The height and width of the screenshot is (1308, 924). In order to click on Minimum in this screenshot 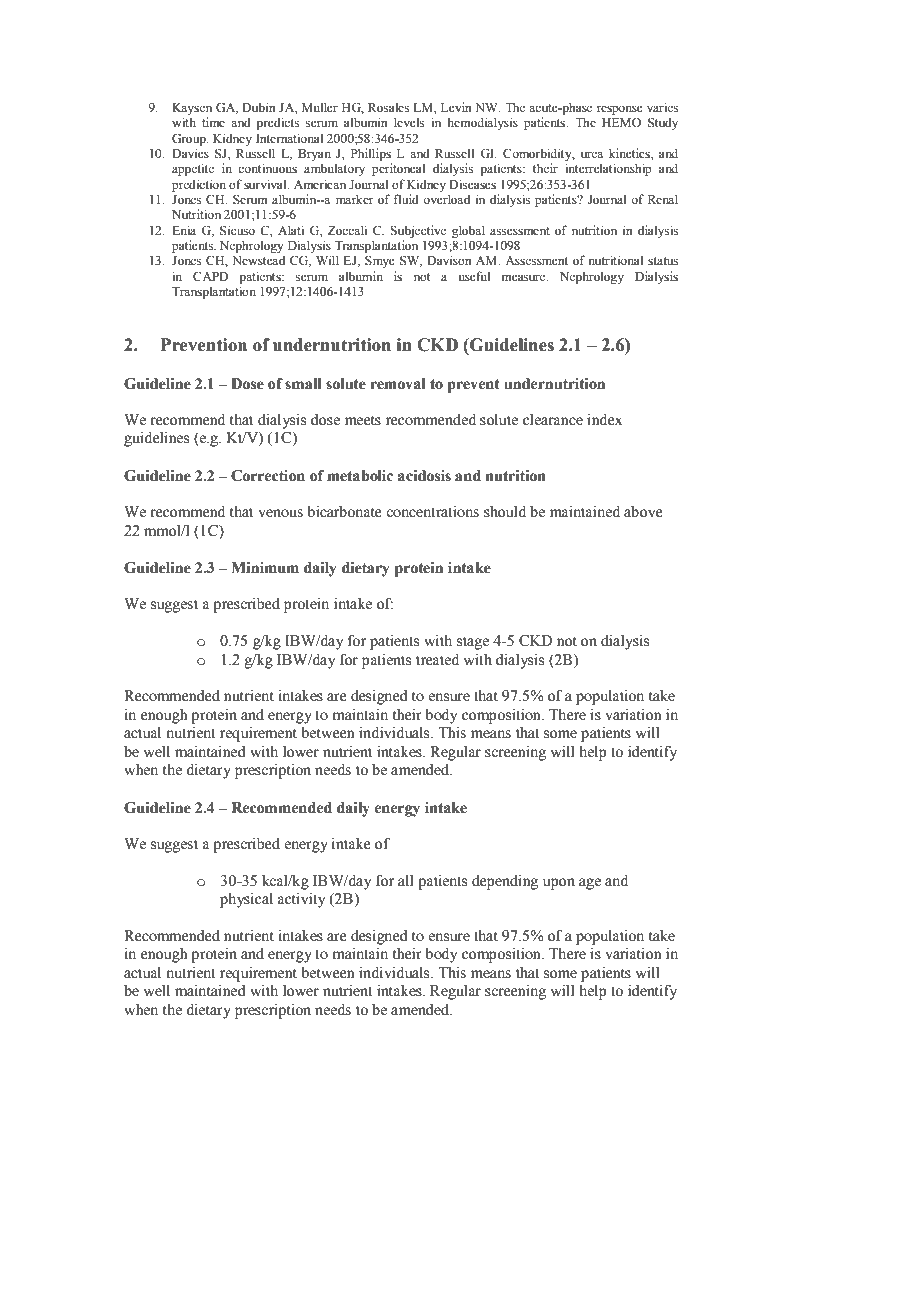, I will do `click(265, 568)`.
